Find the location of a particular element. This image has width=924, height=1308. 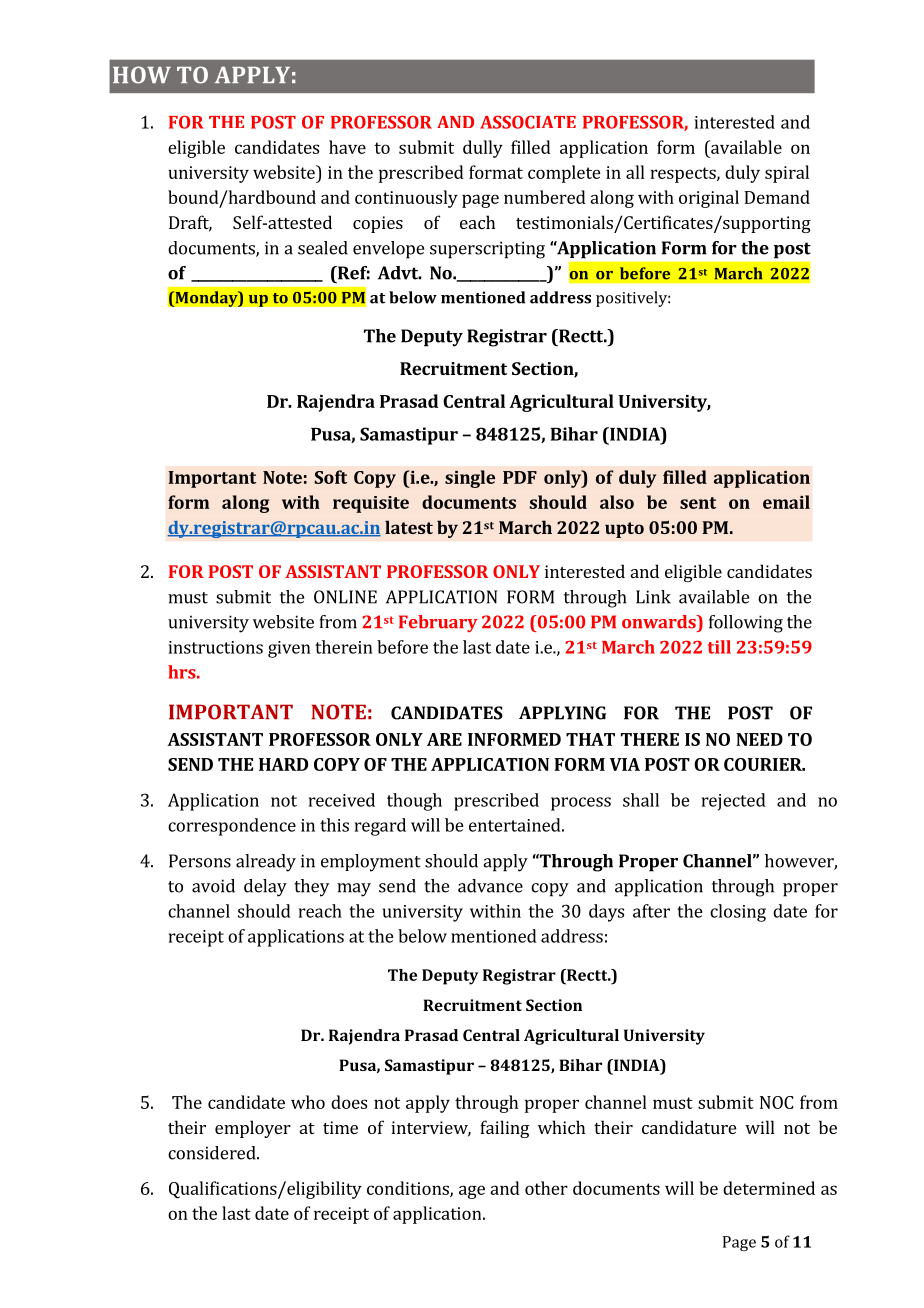

closing is located at coordinates (738, 913).
